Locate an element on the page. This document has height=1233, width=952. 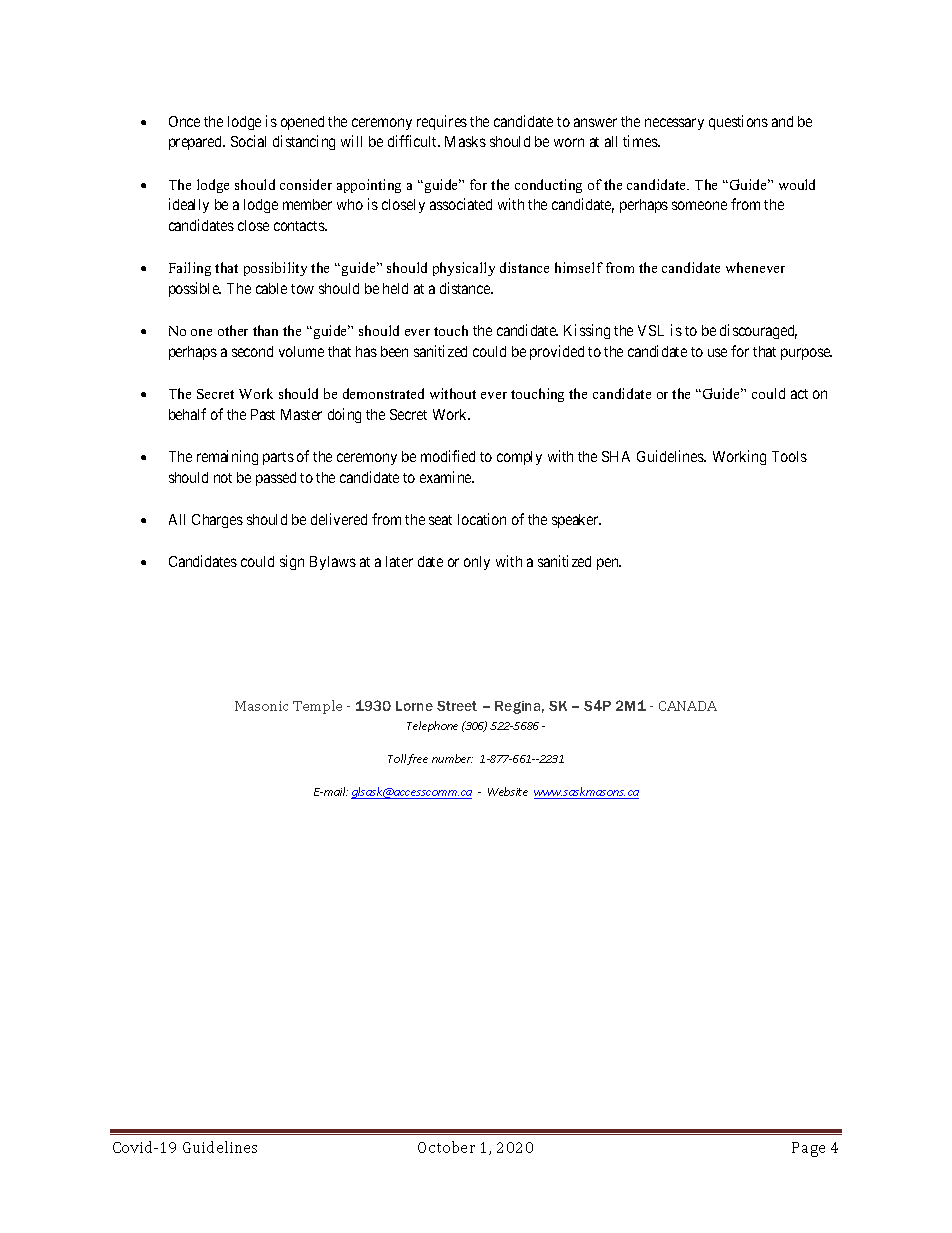
Page is located at coordinates (808, 1149).
